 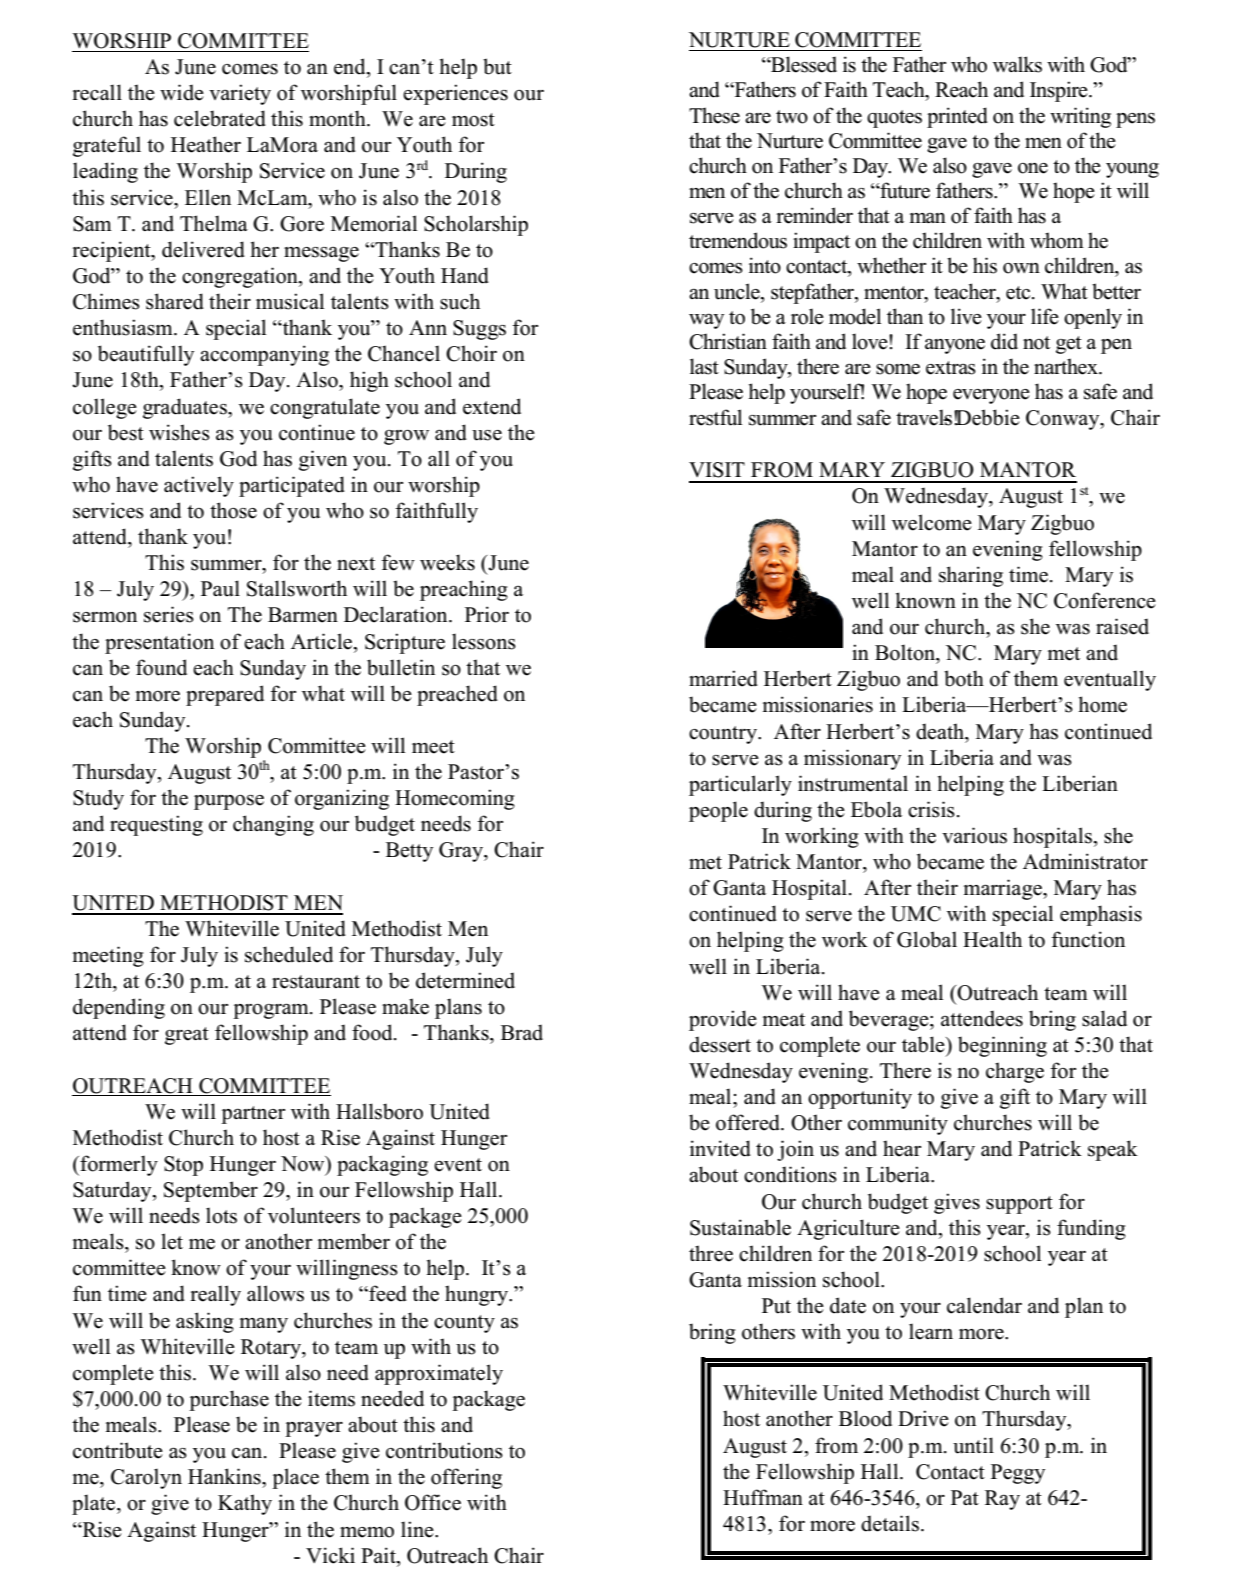 I want to click on sharing, so click(x=971, y=576).
